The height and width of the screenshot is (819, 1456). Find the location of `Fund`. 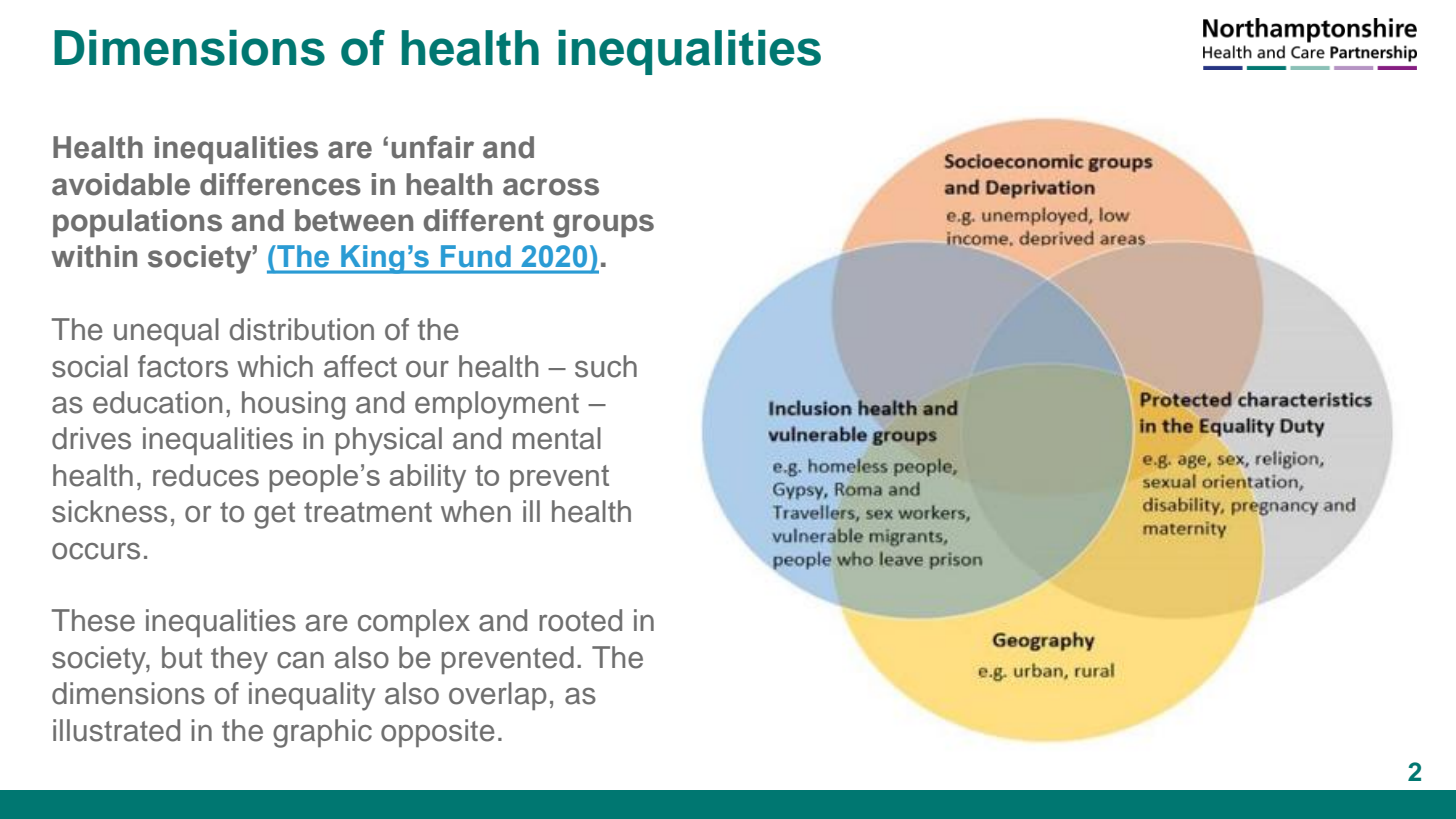

Fund is located at coordinates (475, 256).
